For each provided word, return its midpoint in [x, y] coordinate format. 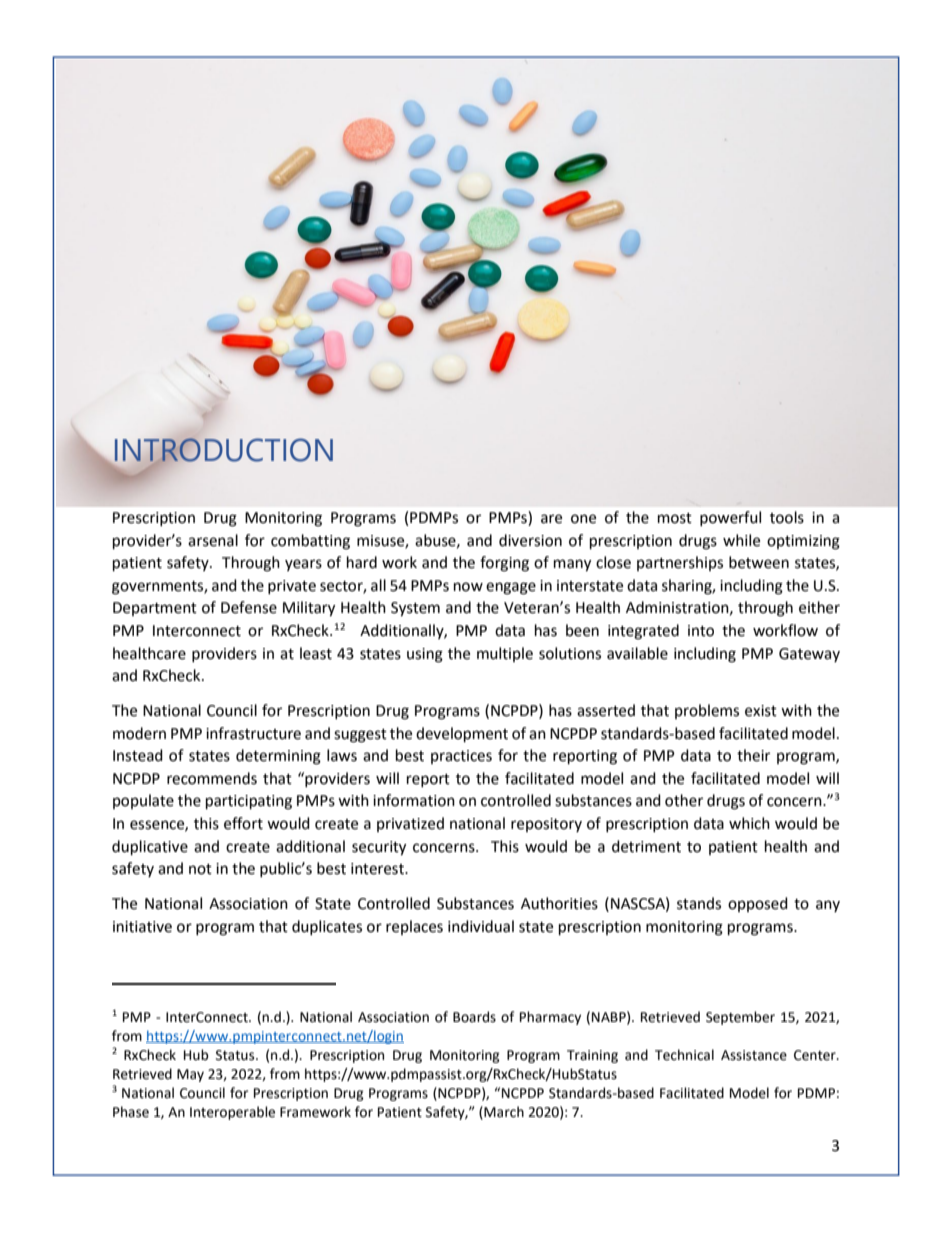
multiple [505, 654]
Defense [249, 607]
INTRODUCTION [224, 450]
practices [461, 757]
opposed [758, 904]
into [701, 631]
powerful [730, 518]
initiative [142, 927]
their [753, 755]
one [583, 519]
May [190, 1075]
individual [481, 926]
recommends [212, 778]
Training [592, 1056]
